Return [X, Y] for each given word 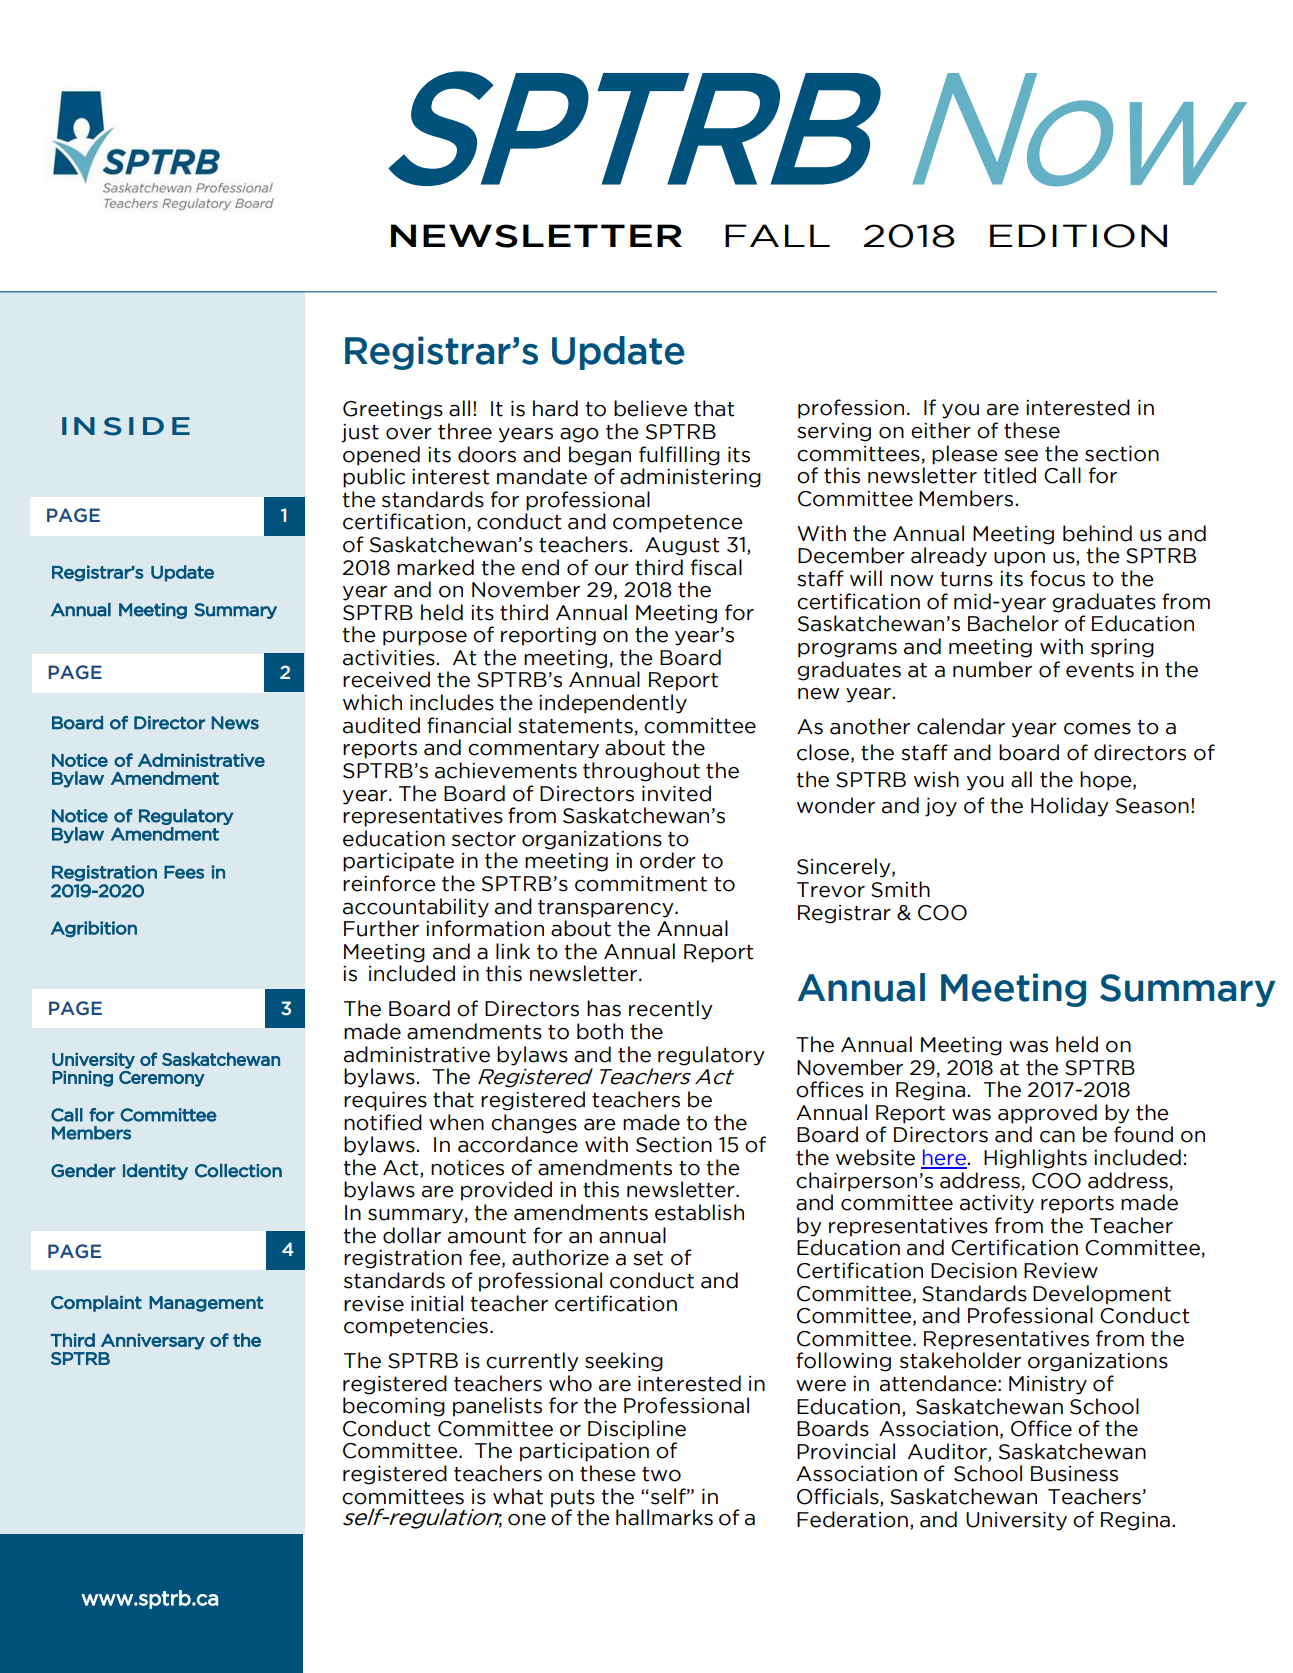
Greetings [393, 410]
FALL [777, 235]
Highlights [1035, 1159]
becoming [394, 1407]
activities [389, 658]
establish [699, 1212]
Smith [900, 889]
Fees [184, 872]
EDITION [1078, 236]
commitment [641, 884]
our [612, 570]
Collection [238, 1171]
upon [1019, 559]
